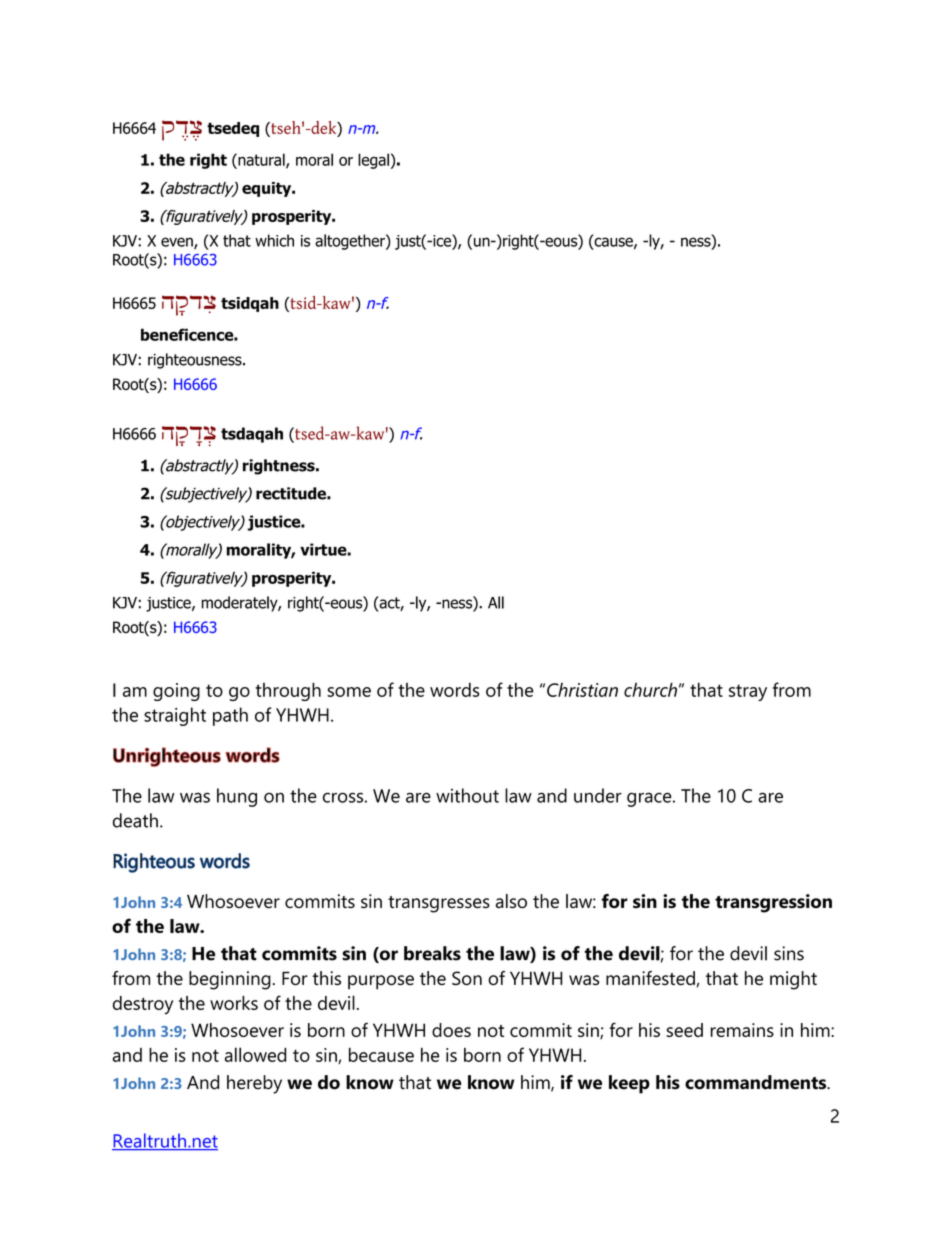  I want to click on which, so click(274, 240).
